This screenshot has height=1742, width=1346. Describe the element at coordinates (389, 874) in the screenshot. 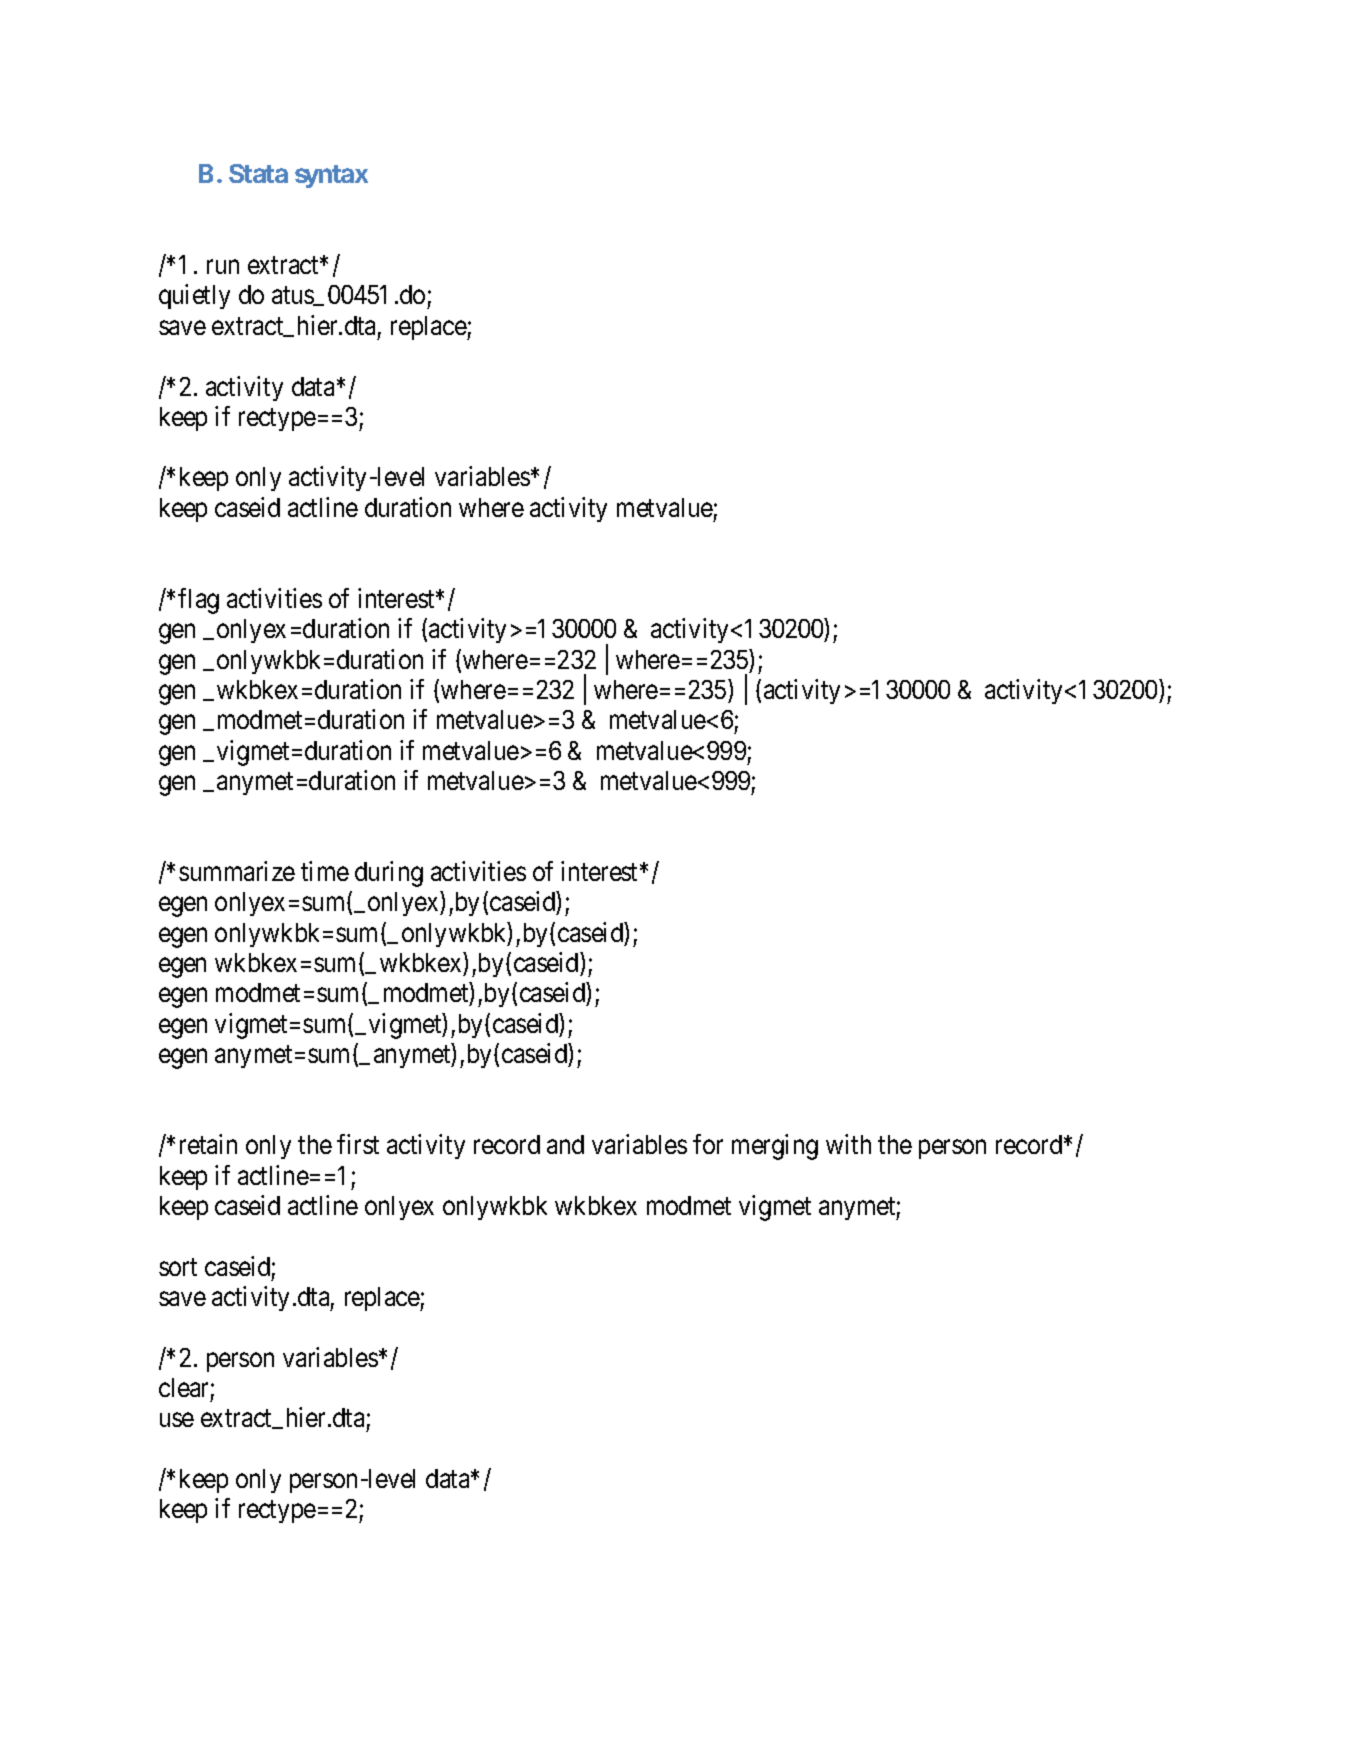

I see `during` at that location.
